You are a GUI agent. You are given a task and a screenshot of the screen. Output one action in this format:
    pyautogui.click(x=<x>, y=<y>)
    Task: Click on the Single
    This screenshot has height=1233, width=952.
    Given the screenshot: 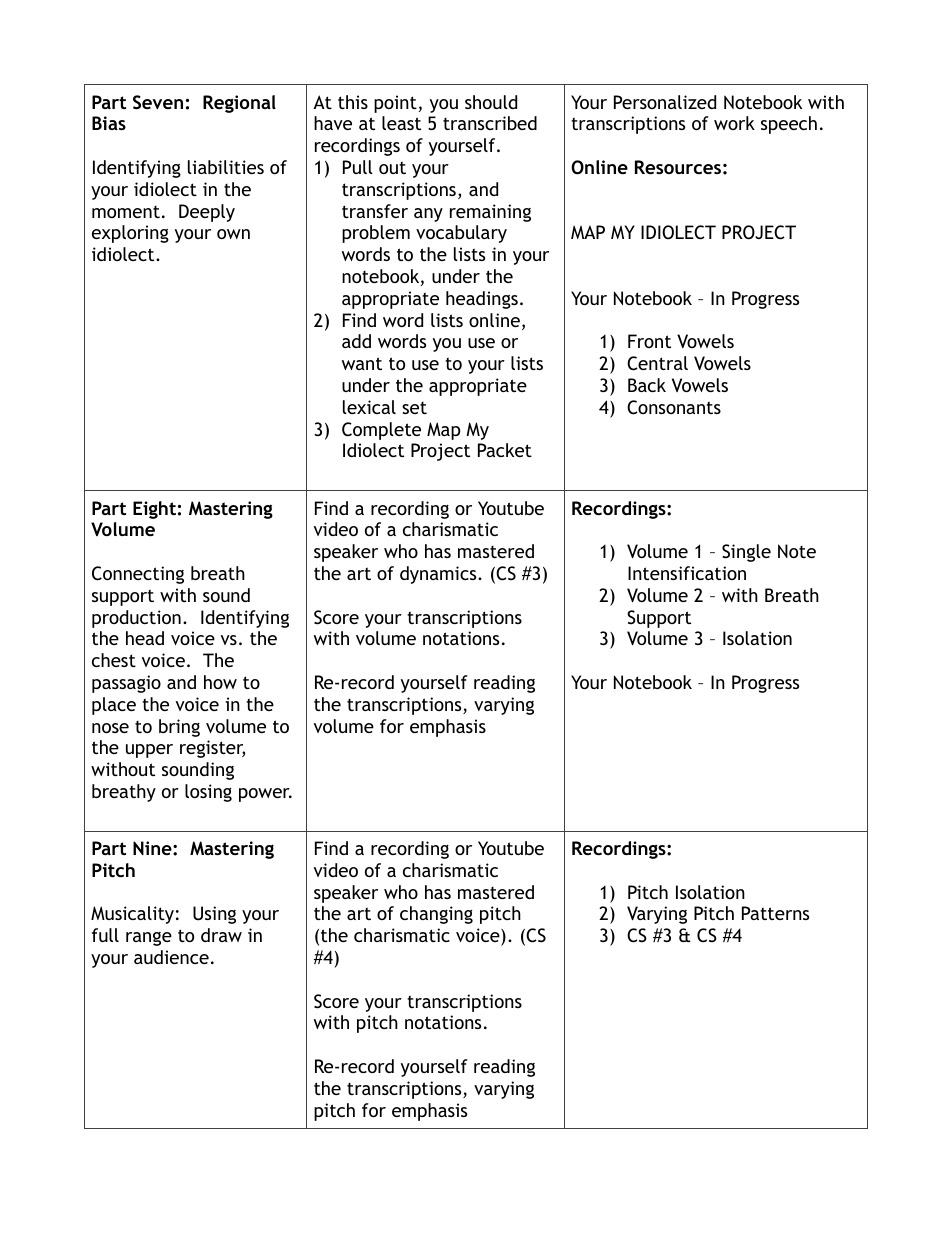 What is the action you would take?
    pyautogui.click(x=746, y=553)
